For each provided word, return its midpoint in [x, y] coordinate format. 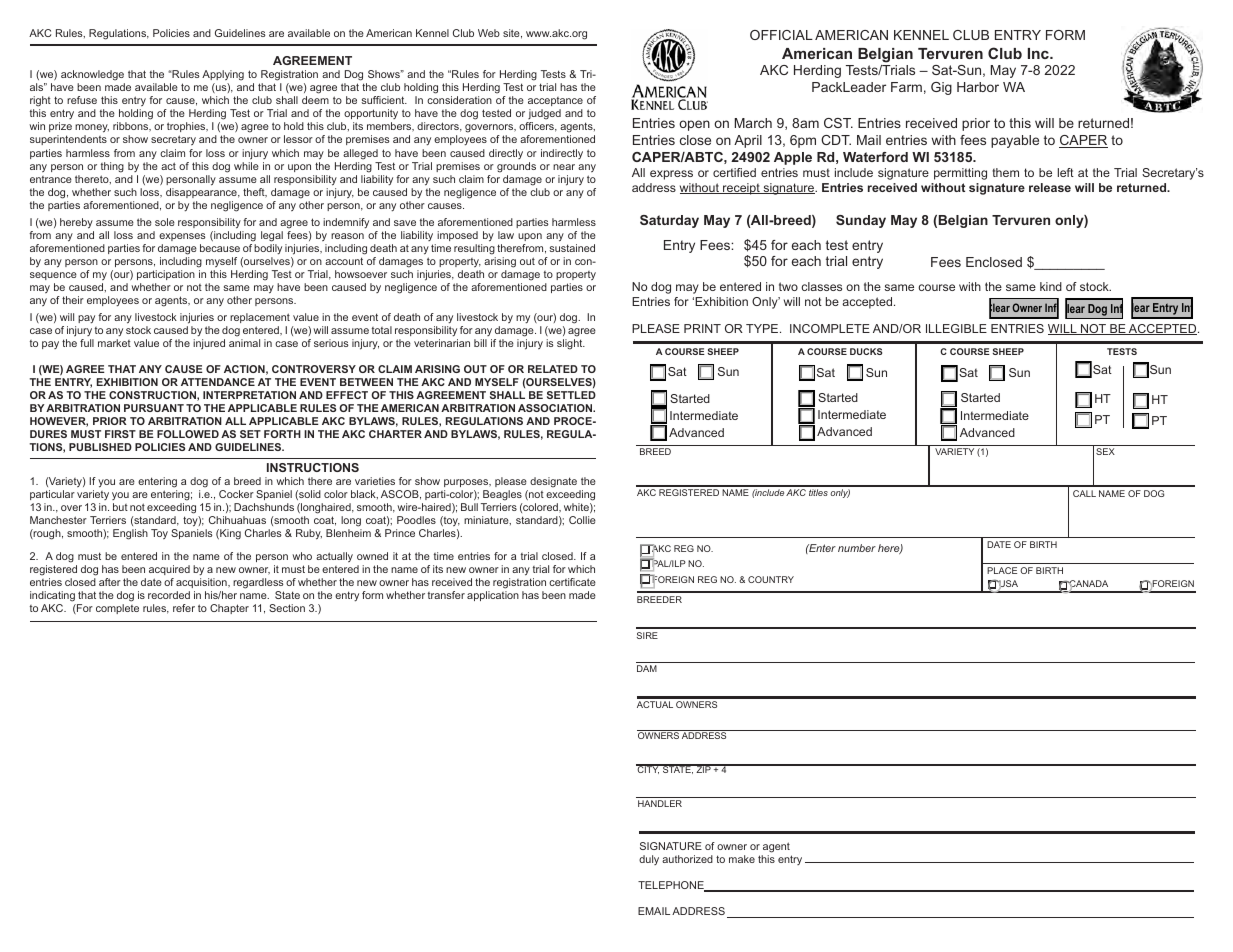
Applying [223, 75]
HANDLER [660, 803]
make [742, 859]
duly [649, 860]
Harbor [978, 87]
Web [489, 33]
